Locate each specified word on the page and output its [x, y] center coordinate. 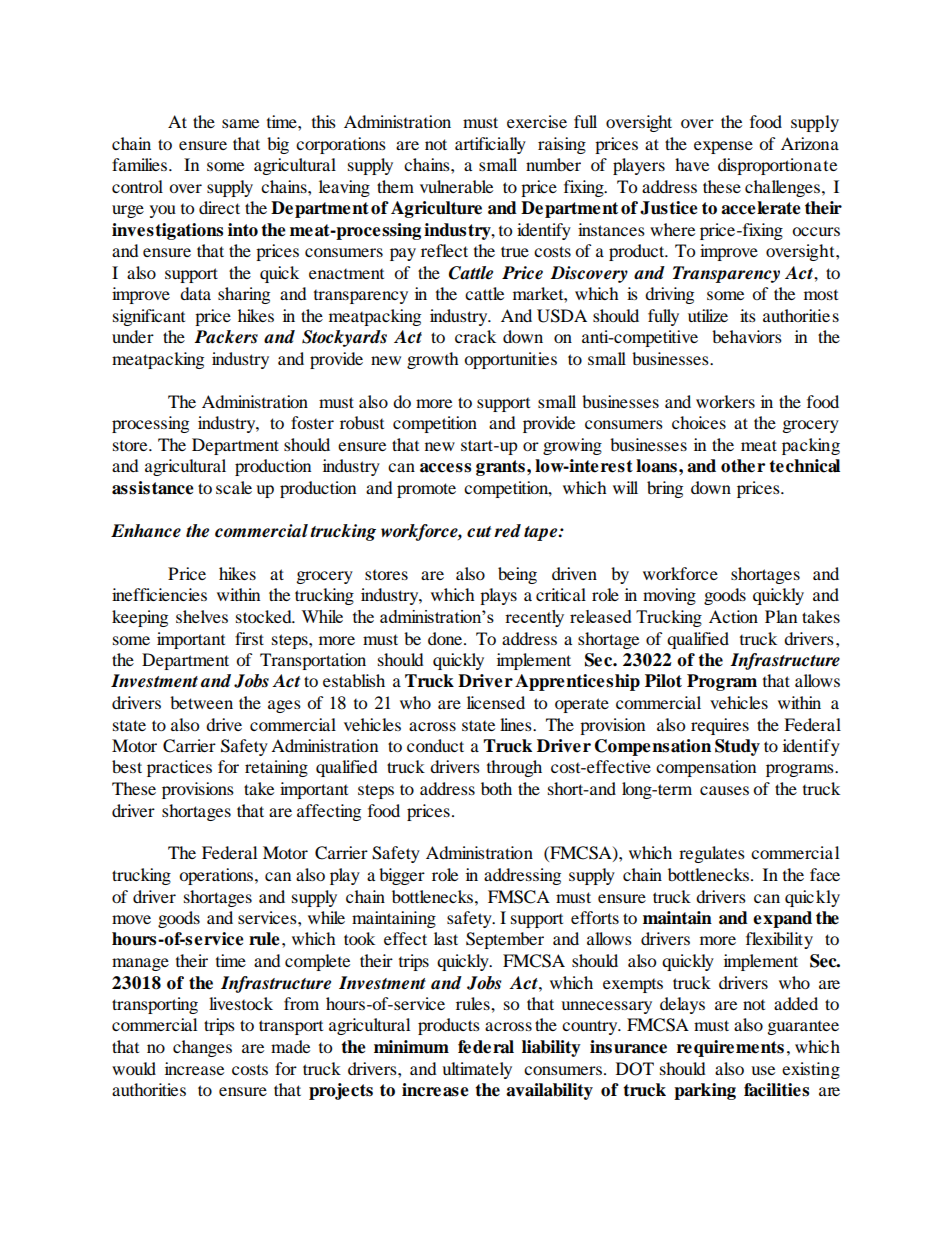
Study [737, 747]
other [743, 466]
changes [202, 1048]
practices [179, 768]
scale [234, 487]
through [514, 768]
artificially [490, 145]
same [240, 123]
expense [723, 147]
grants [500, 468]
